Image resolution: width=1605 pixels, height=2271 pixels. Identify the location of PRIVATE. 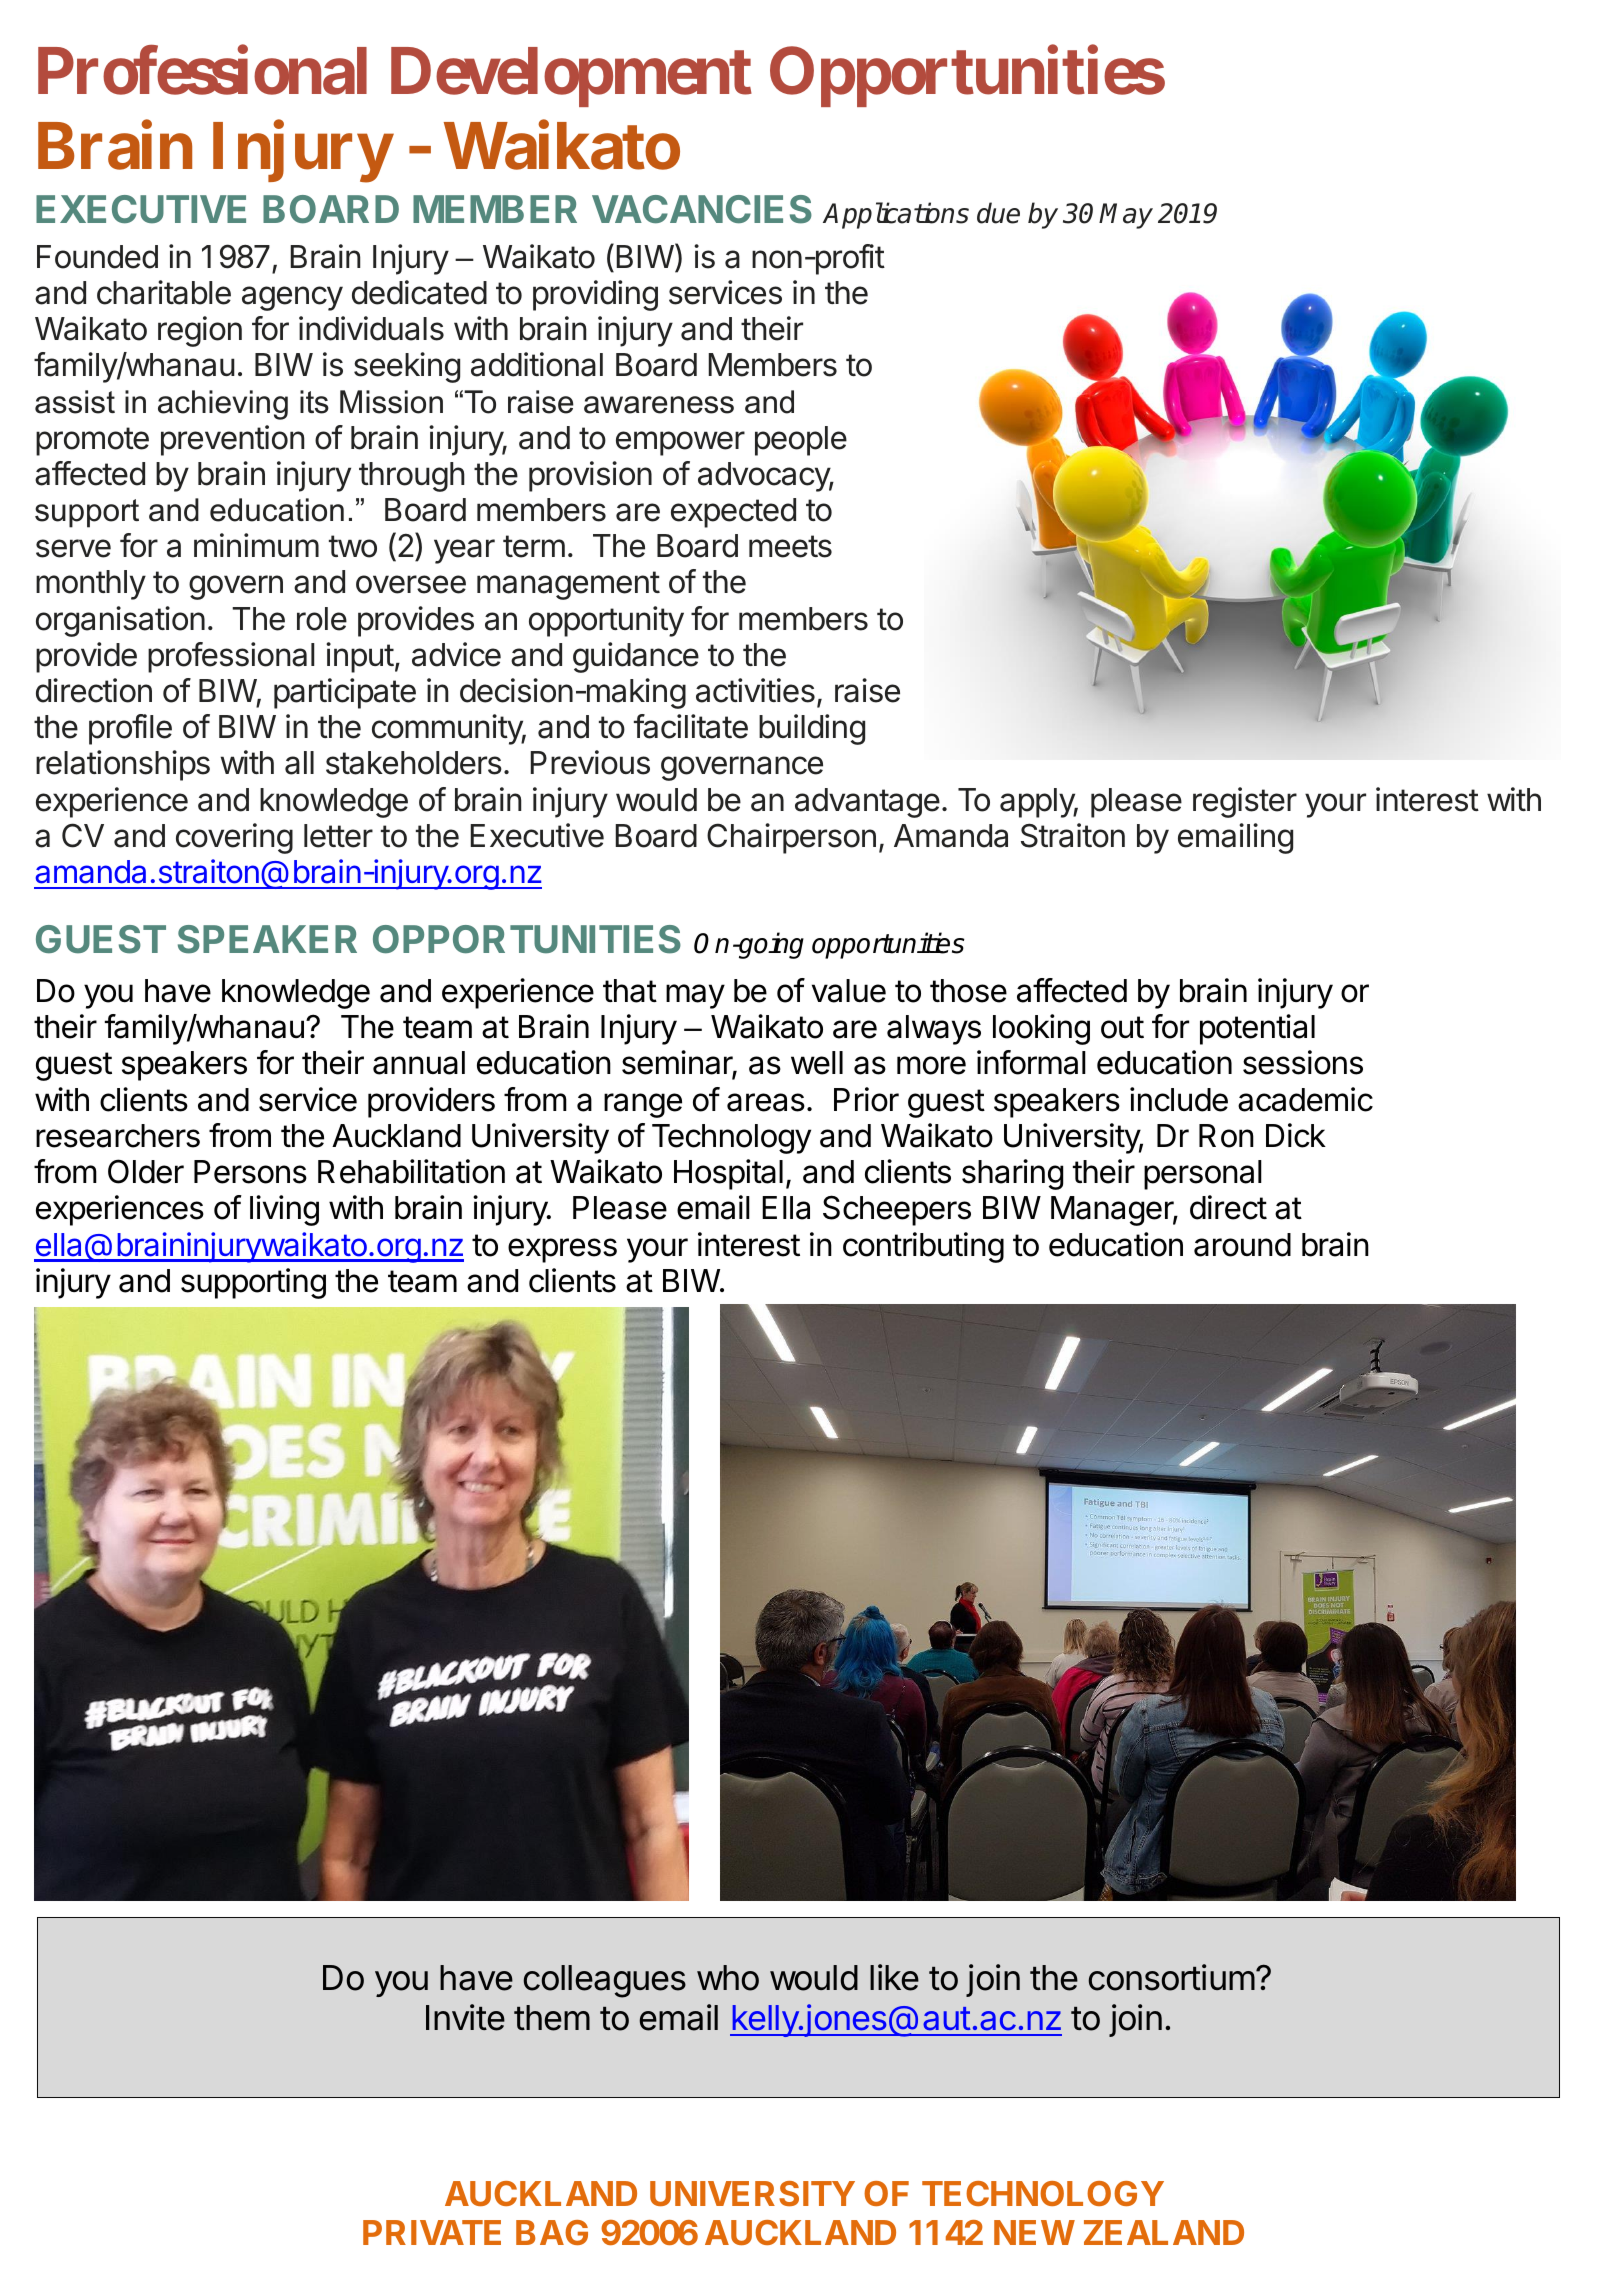
(432, 2232).
